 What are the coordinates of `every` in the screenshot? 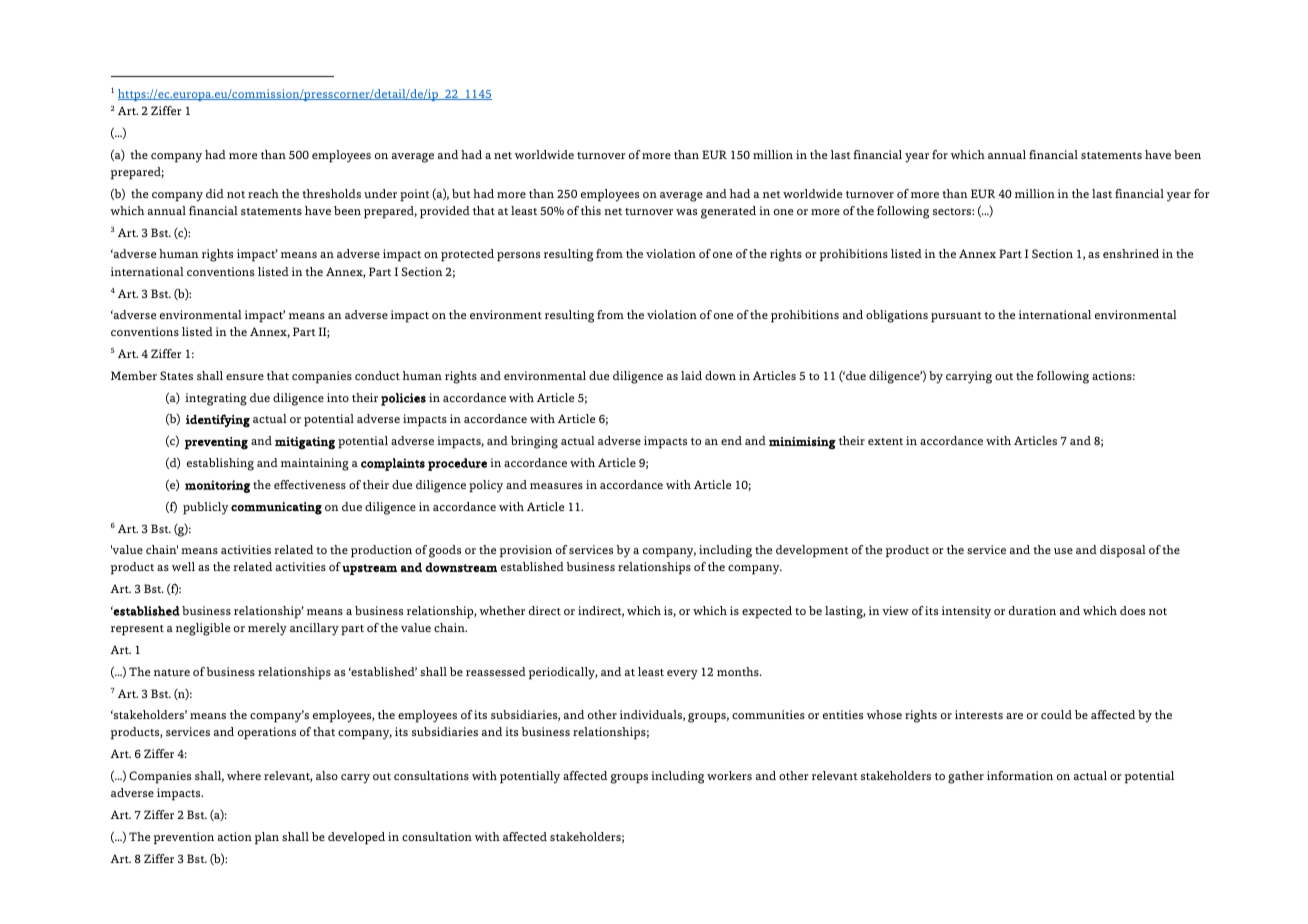 It's located at (682, 675).
